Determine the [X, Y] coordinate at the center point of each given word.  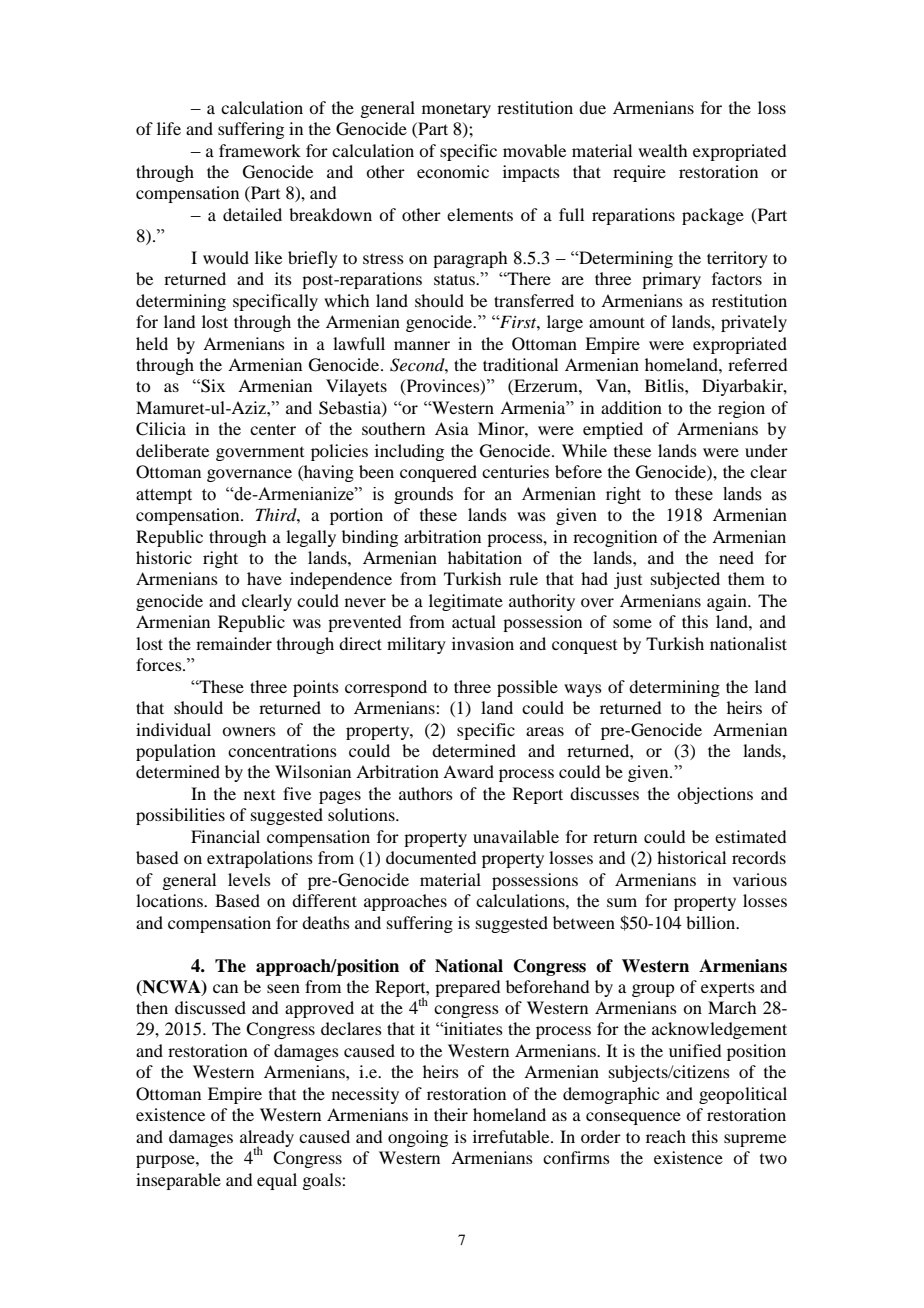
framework [260, 150]
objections [715, 795]
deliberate [172, 450]
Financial [225, 836]
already [267, 1139]
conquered [438, 473]
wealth [662, 150]
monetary [456, 110]
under [766, 450]
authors [426, 793]
